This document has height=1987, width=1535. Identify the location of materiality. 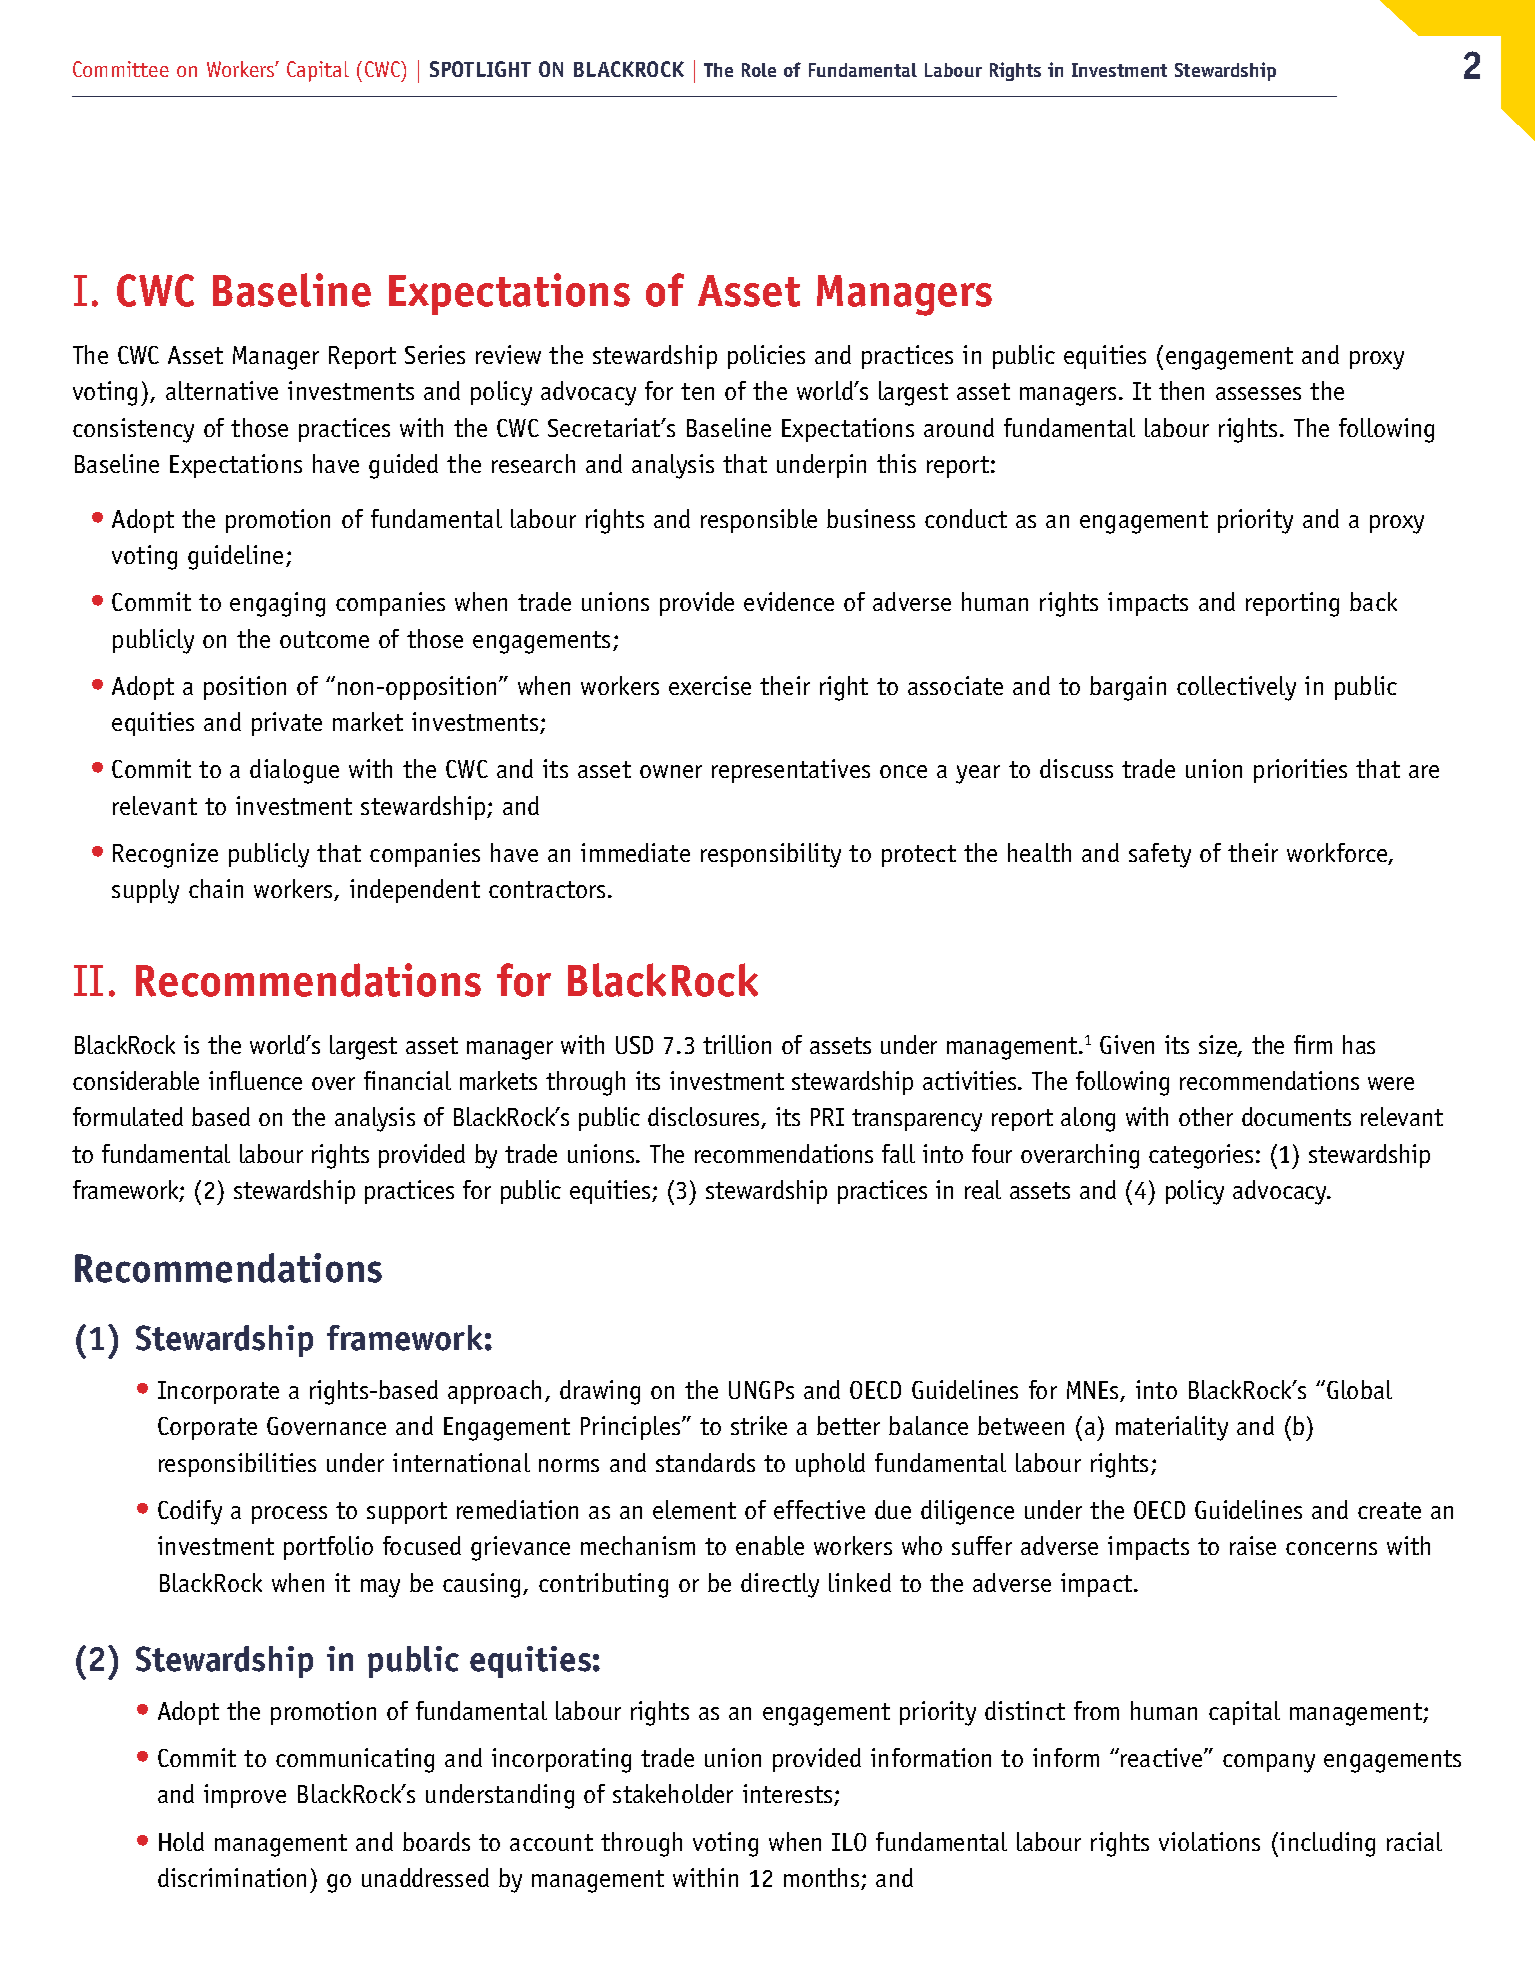
(1172, 1428).
